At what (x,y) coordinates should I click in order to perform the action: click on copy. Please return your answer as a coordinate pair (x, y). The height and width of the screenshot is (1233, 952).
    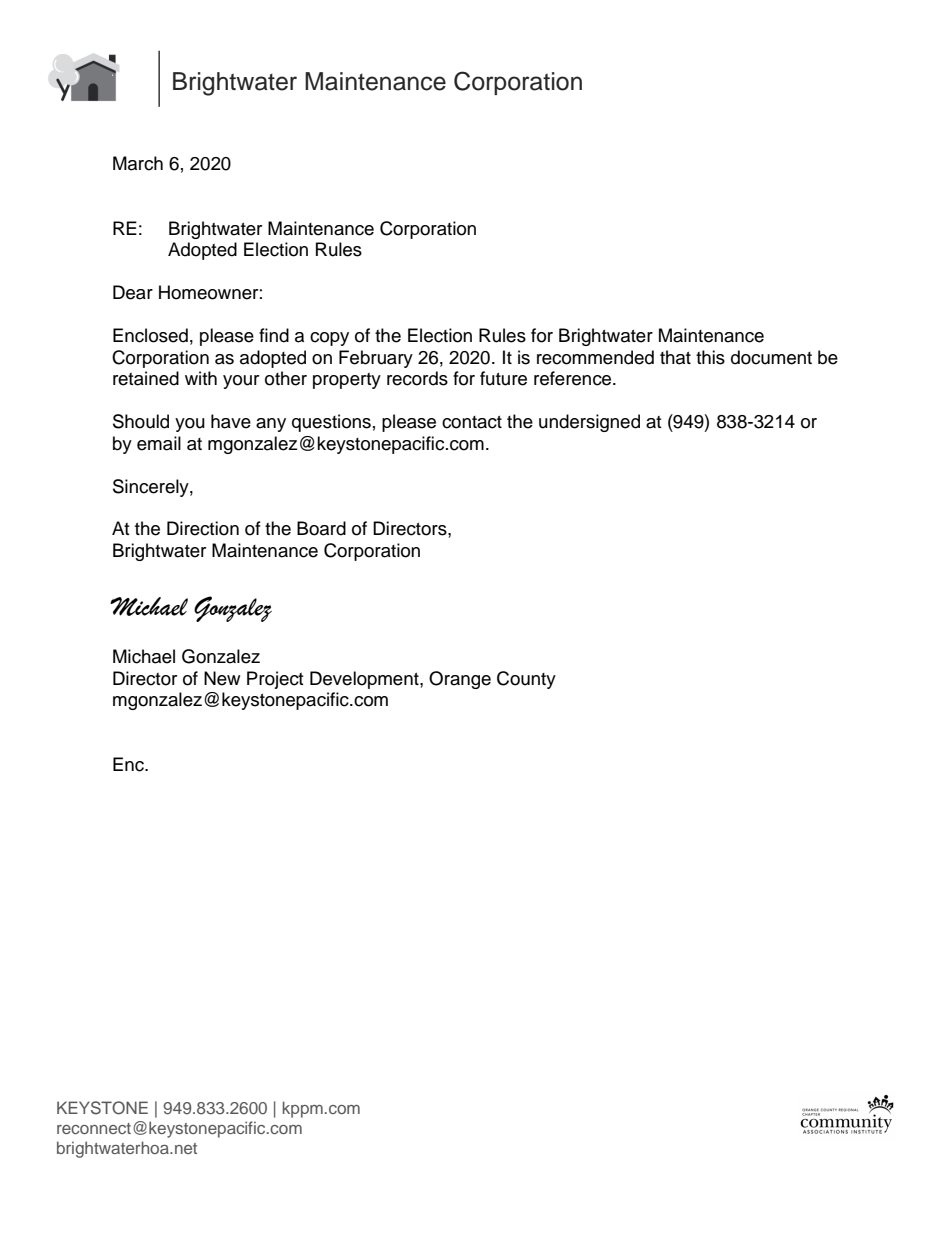
    Looking at the image, I should click on (329, 339).
